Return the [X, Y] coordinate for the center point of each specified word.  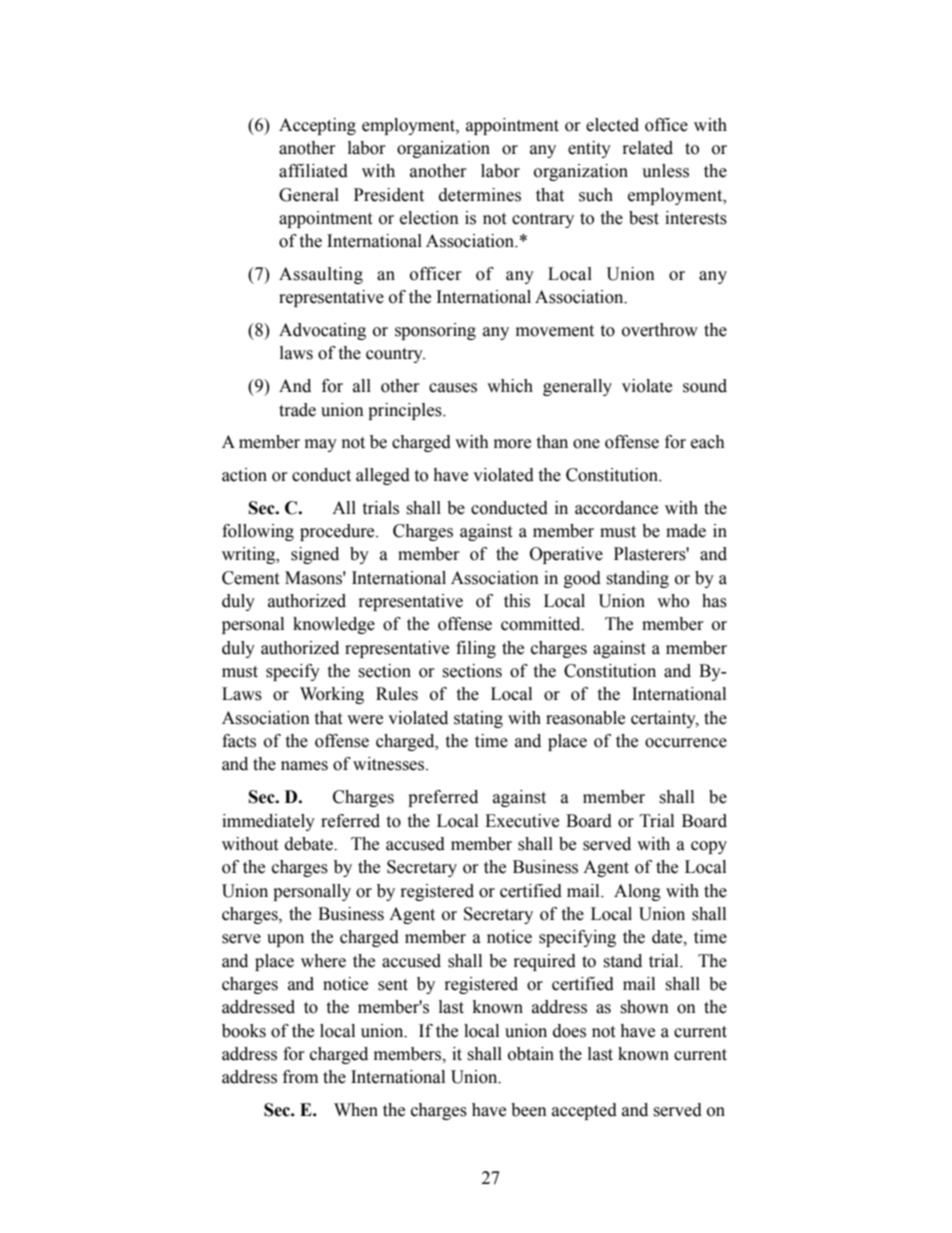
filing [476, 649]
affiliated [313, 171]
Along [637, 892]
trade [297, 410]
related [648, 148]
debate [310, 844]
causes [453, 388]
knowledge [334, 625]
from [300, 1077]
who [673, 601]
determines [480, 195]
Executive [522, 821]
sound [705, 386]
